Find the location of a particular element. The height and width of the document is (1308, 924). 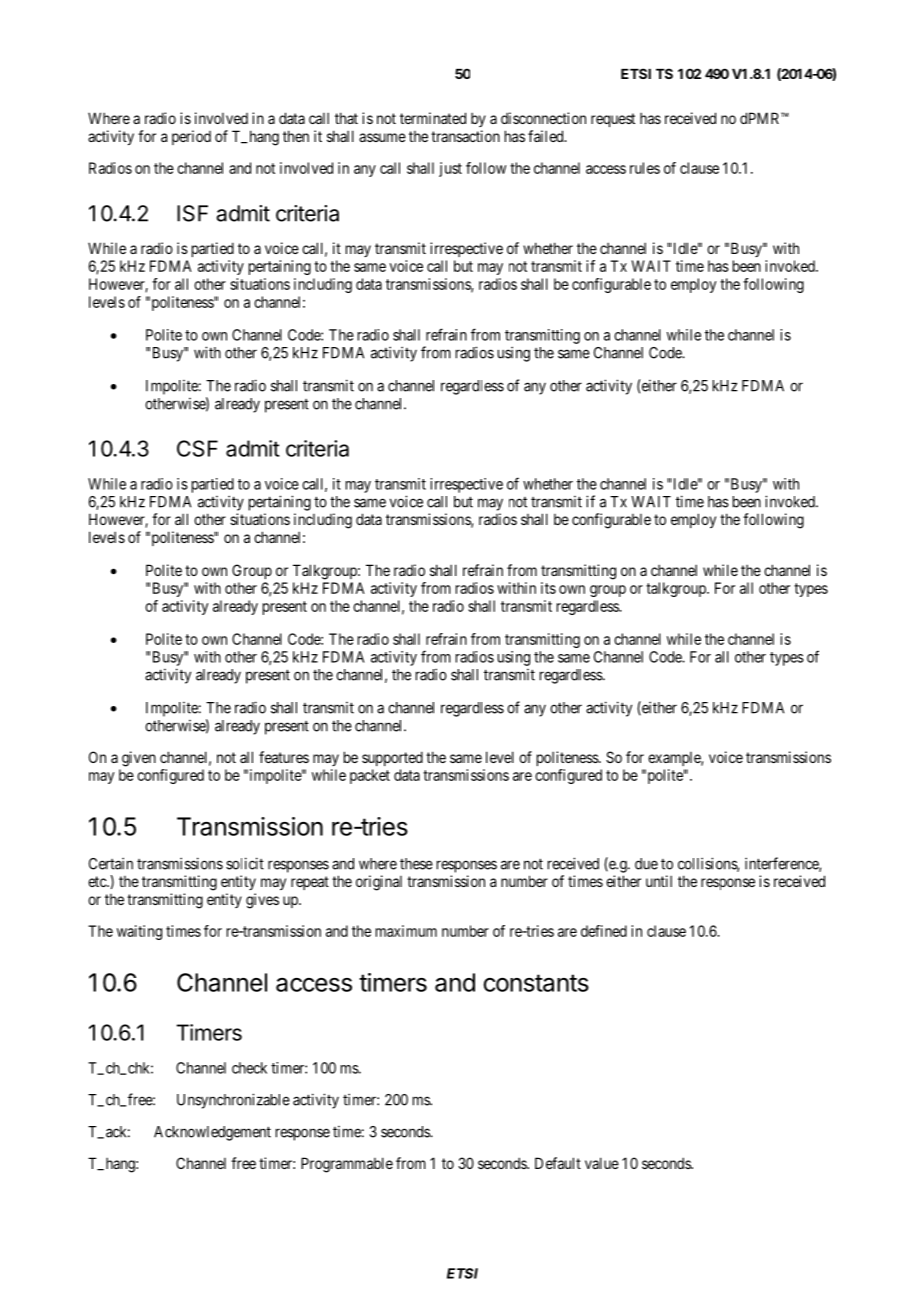

request is located at coordinates (613, 120).
